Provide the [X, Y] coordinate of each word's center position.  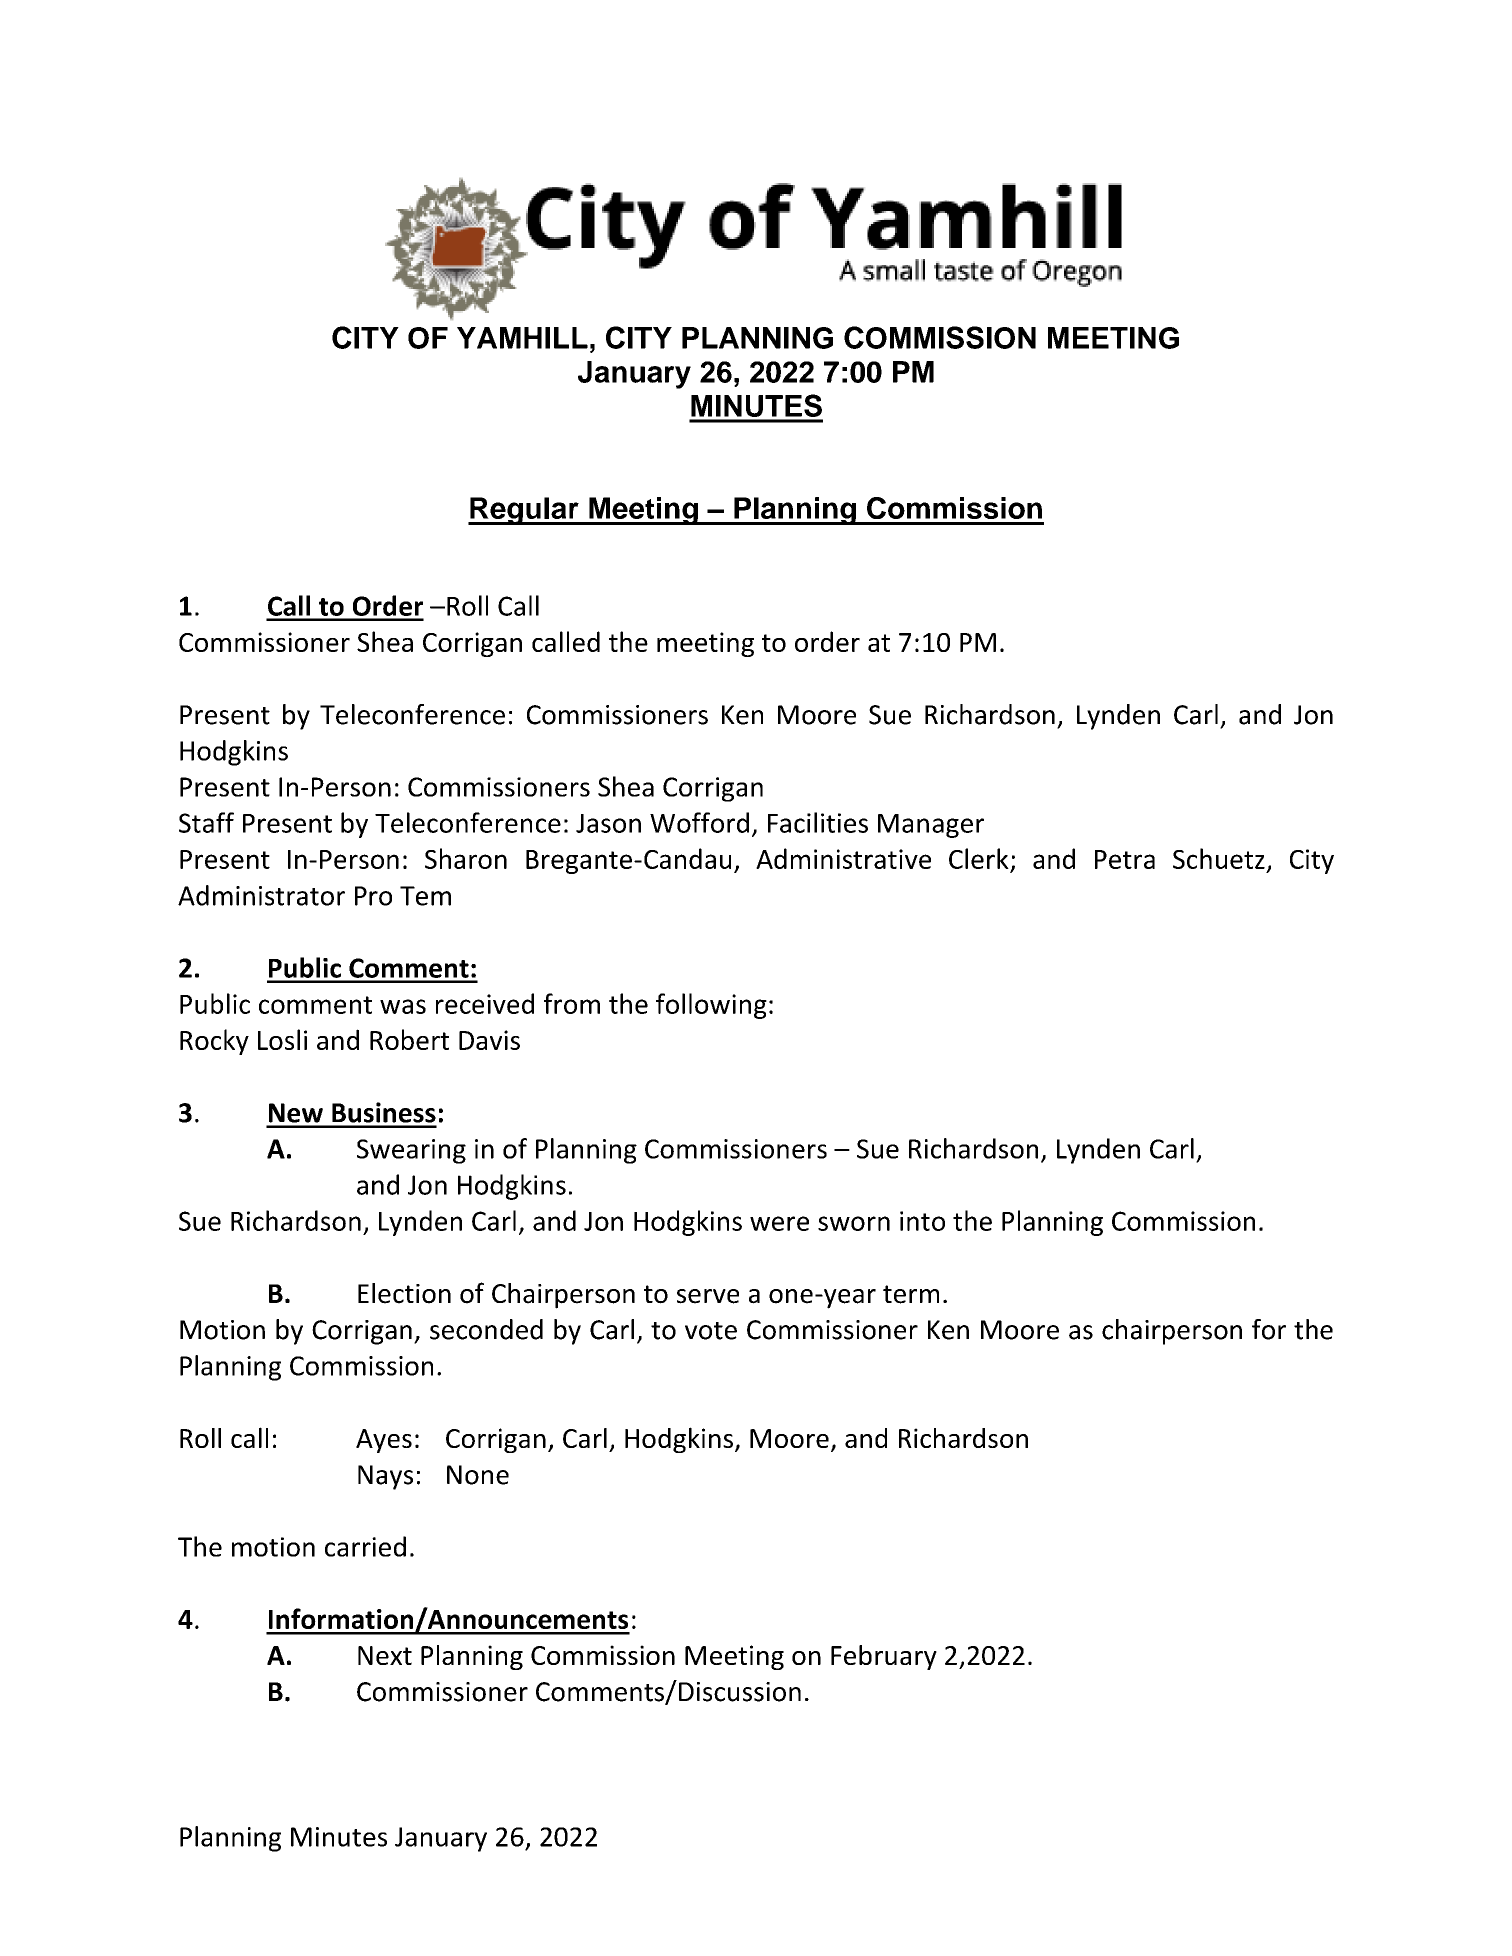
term [911, 1294]
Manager [931, 826]
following [711, 1006]
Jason [608, 823]
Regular [524, 511]
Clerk [979, 858]
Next [385, 1655]
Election [404, 1293]
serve [708, 1296]
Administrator [261, 895]
